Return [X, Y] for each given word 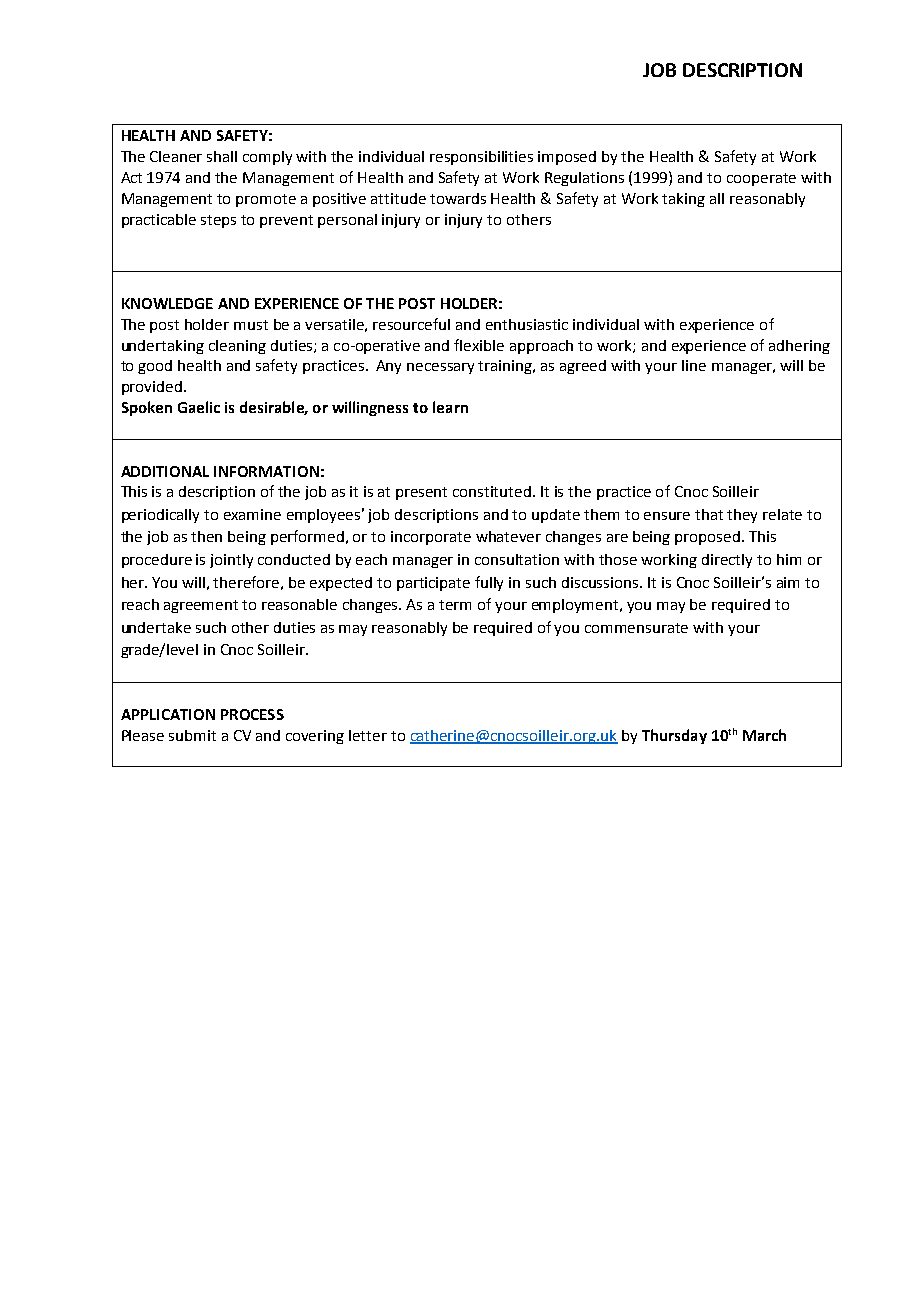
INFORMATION [266, 471]
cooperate [761, 179]
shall [222, 156]
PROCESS [252, 714]
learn [450, 407]
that [709, 514]
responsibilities [481, 158]
